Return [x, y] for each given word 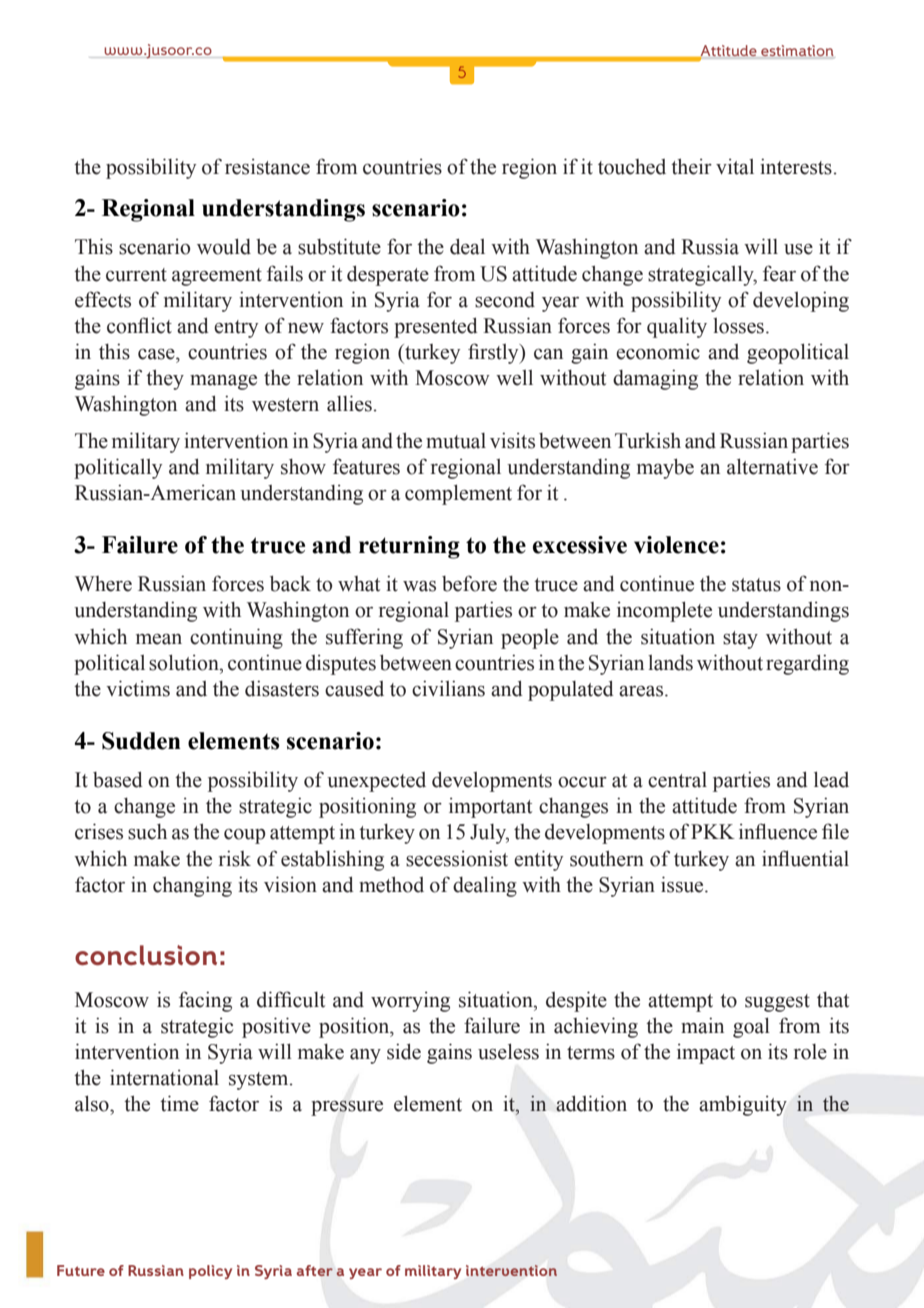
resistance [267, 167]
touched [632, 167]
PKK [713, 831]
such [147, 832]
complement [458, 494]
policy [210, 1272]
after [314, 1270]
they [165, 379]
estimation [797, 50]
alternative [772, 466]
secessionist [457, 858]
